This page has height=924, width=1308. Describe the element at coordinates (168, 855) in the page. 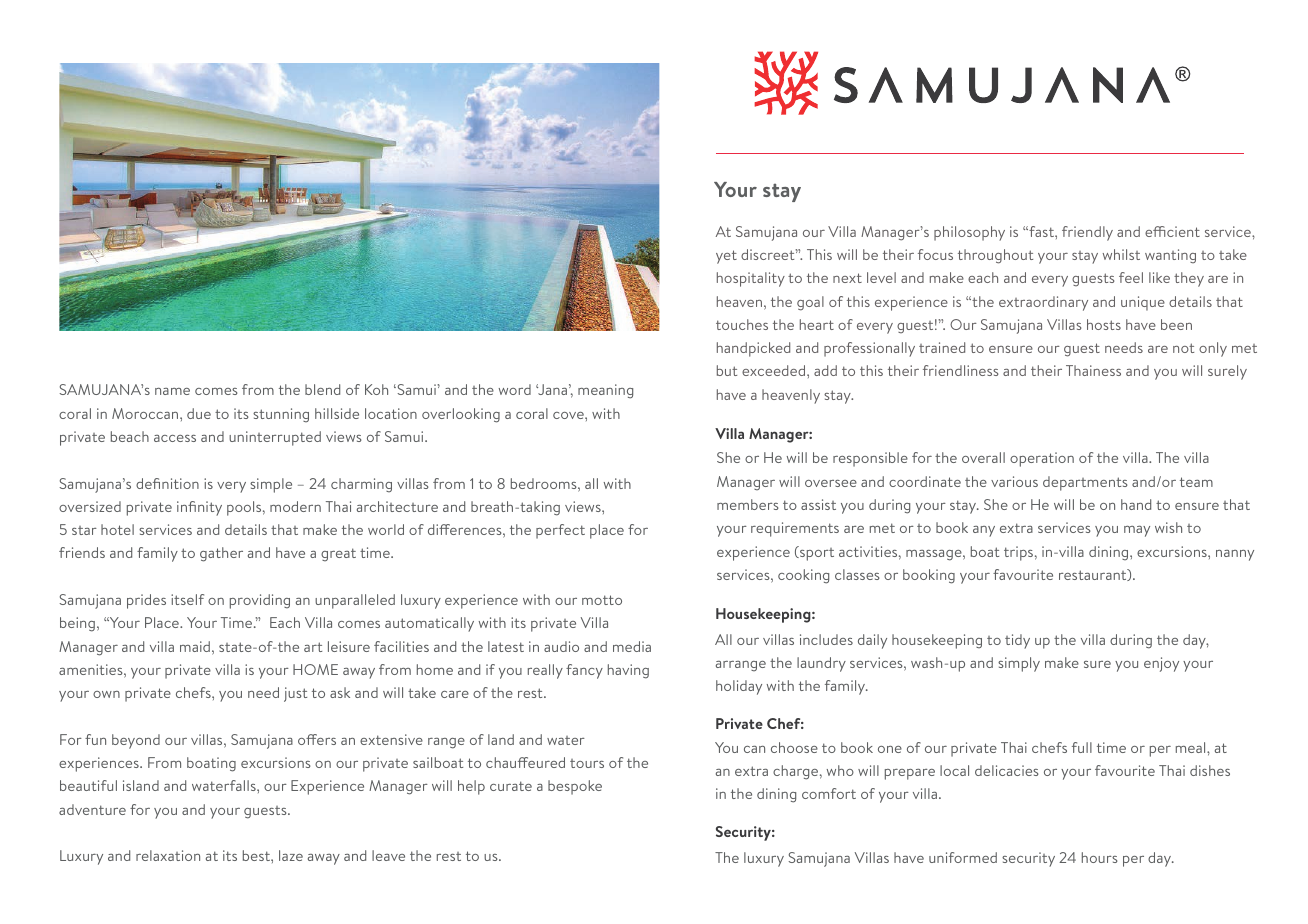

I see `relaxation` at that location.
